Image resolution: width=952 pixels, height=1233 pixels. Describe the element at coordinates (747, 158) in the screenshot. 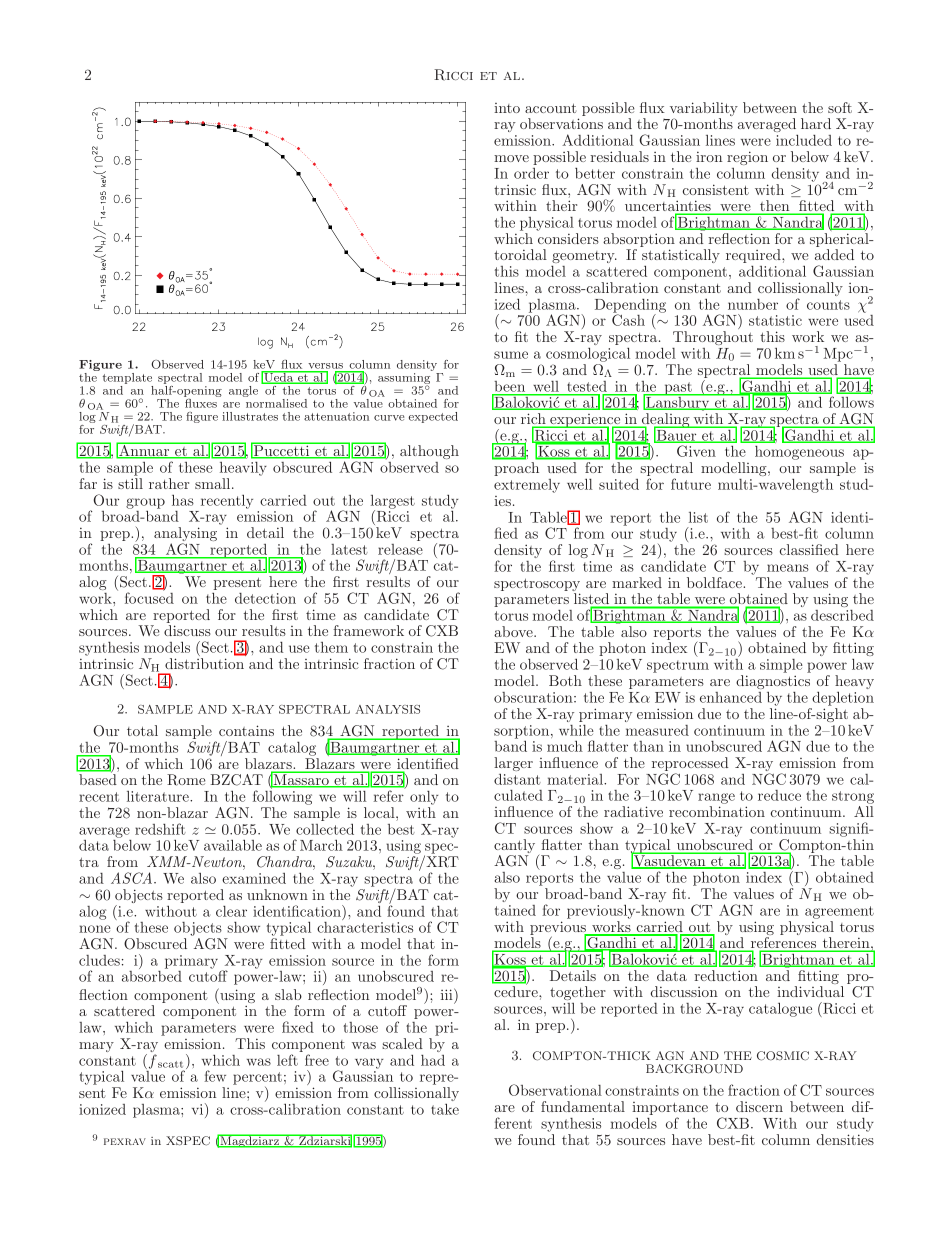

I see `region` at that location.
